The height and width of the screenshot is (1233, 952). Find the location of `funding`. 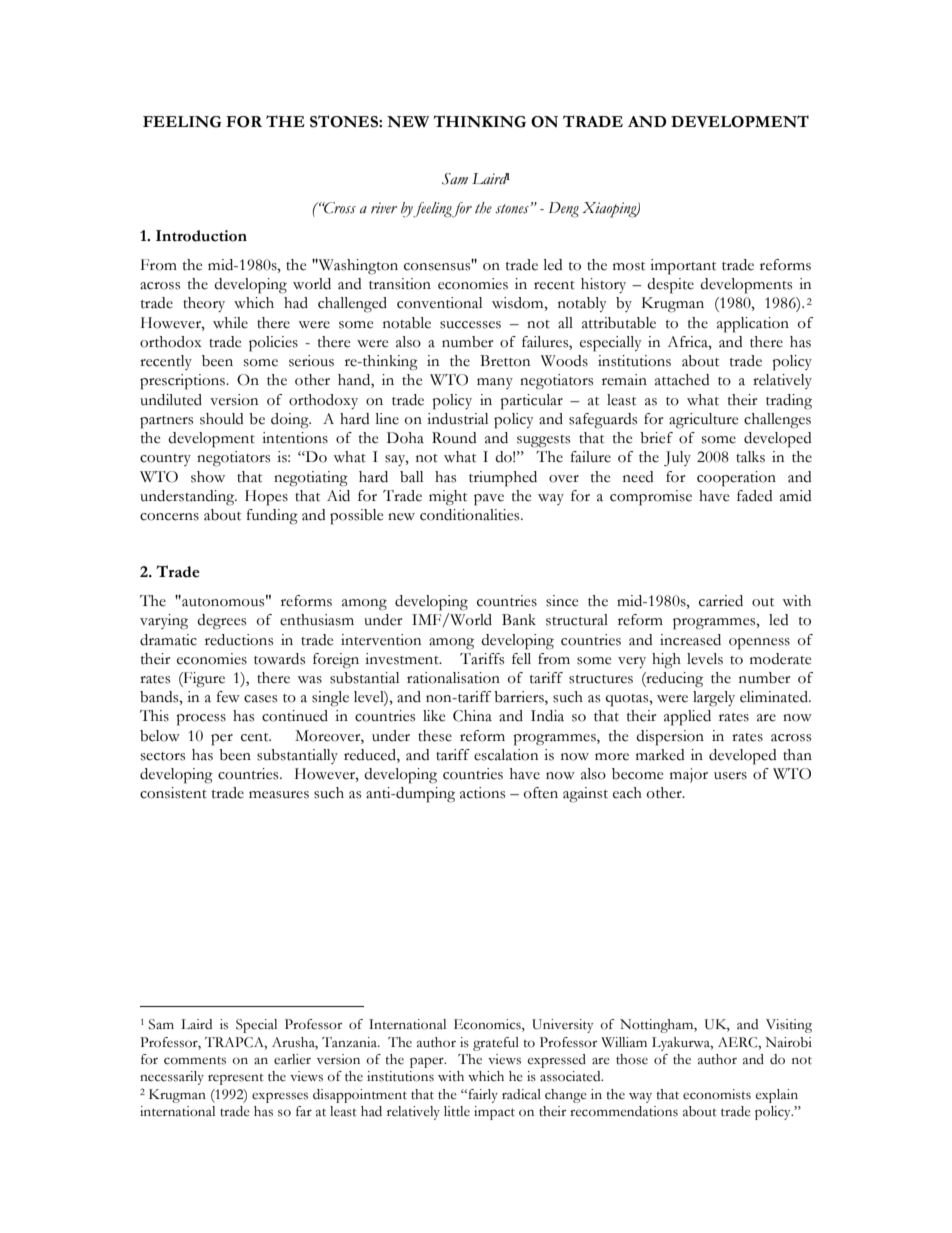

funding is located at coordinates (272, 517).
